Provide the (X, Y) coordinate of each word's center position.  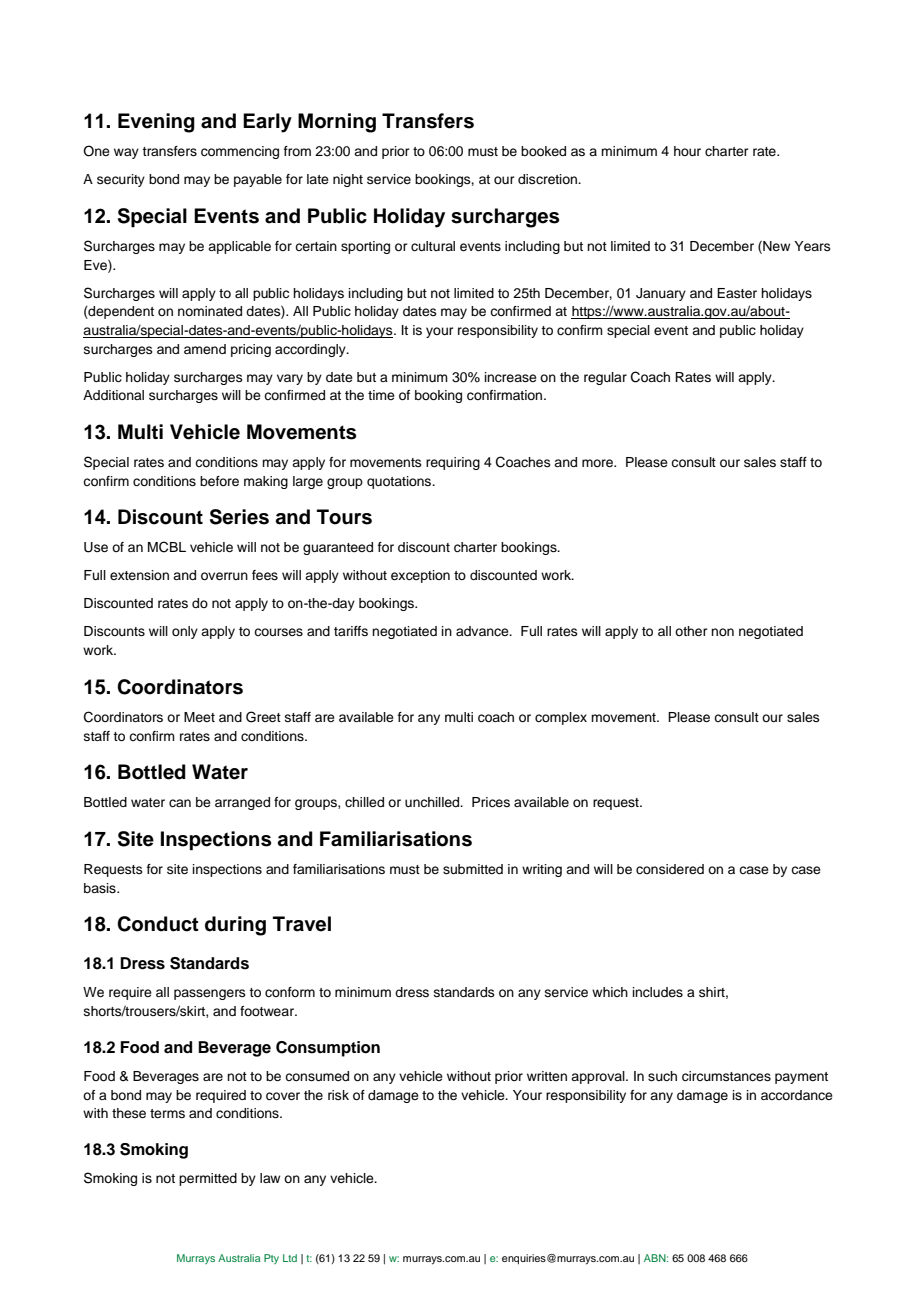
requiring (453, 463)
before (219, 481)
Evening (156, 123)
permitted (208, 1179)
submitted (473, 869)
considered (670, 869)
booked (543, 151)
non (722, 632)
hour (687, 151)
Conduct (158, 924)
